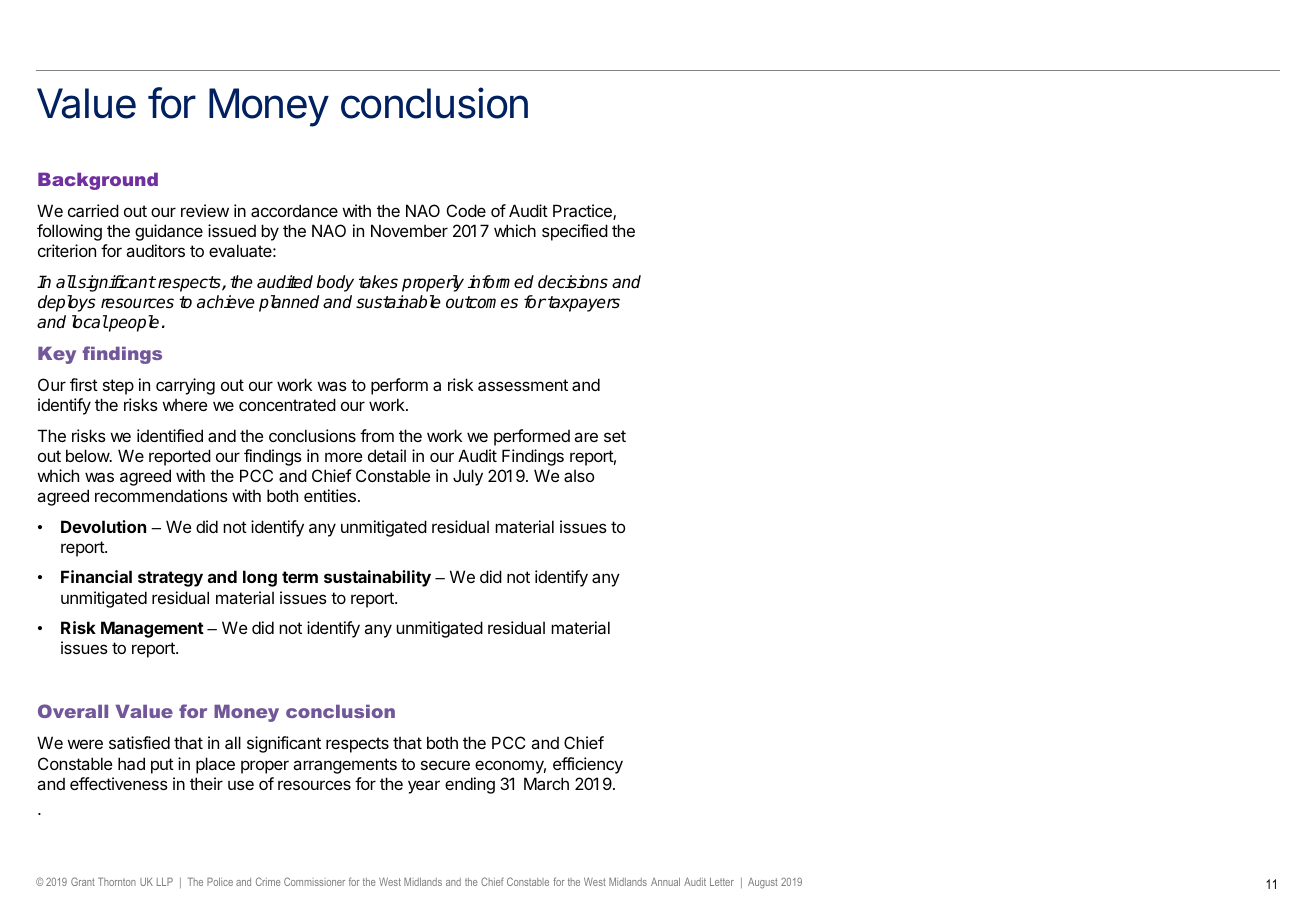  I want to click on assessment, so click(523, 385).
